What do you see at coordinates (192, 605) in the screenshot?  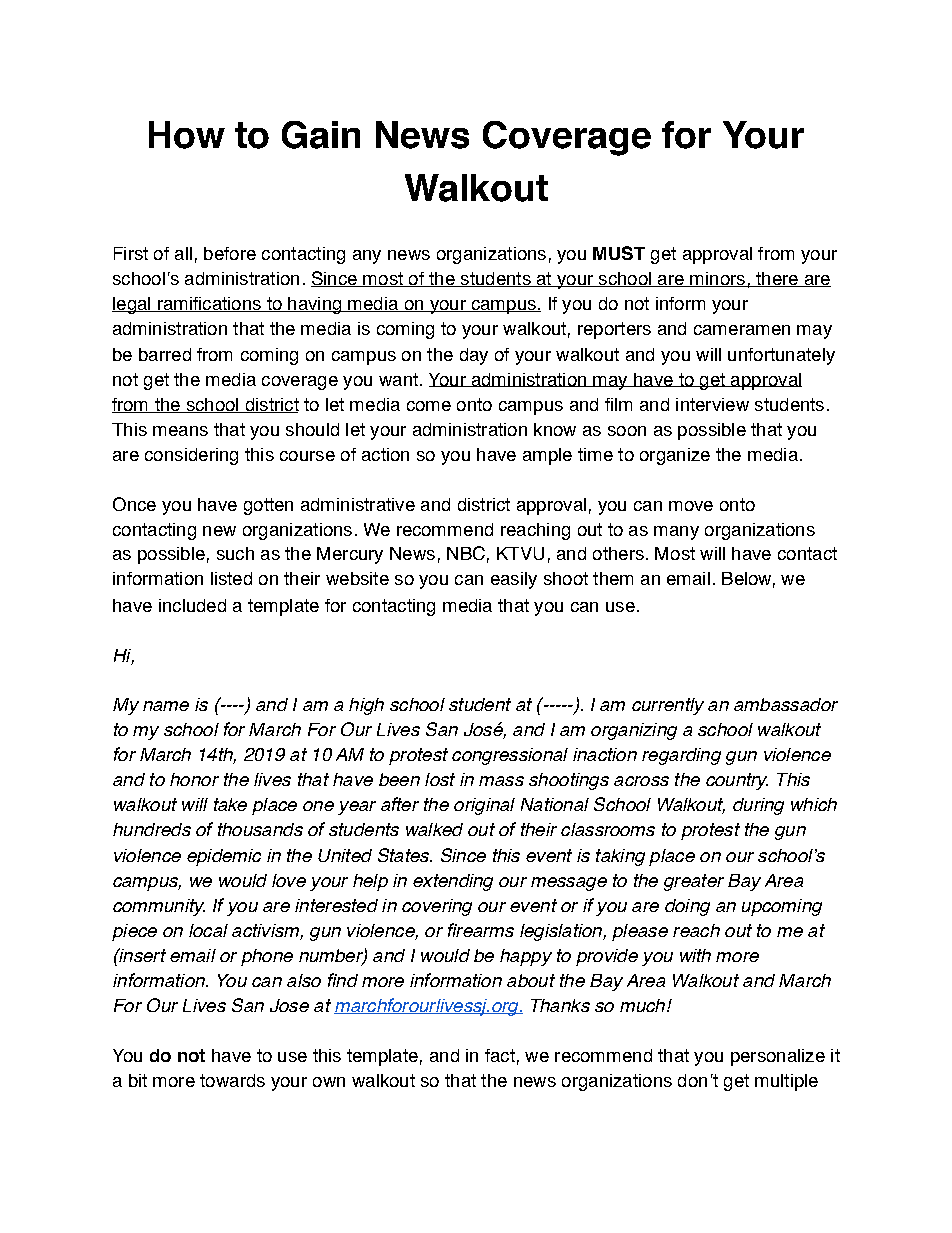 I see `included` at bounding box center [192, 605].
